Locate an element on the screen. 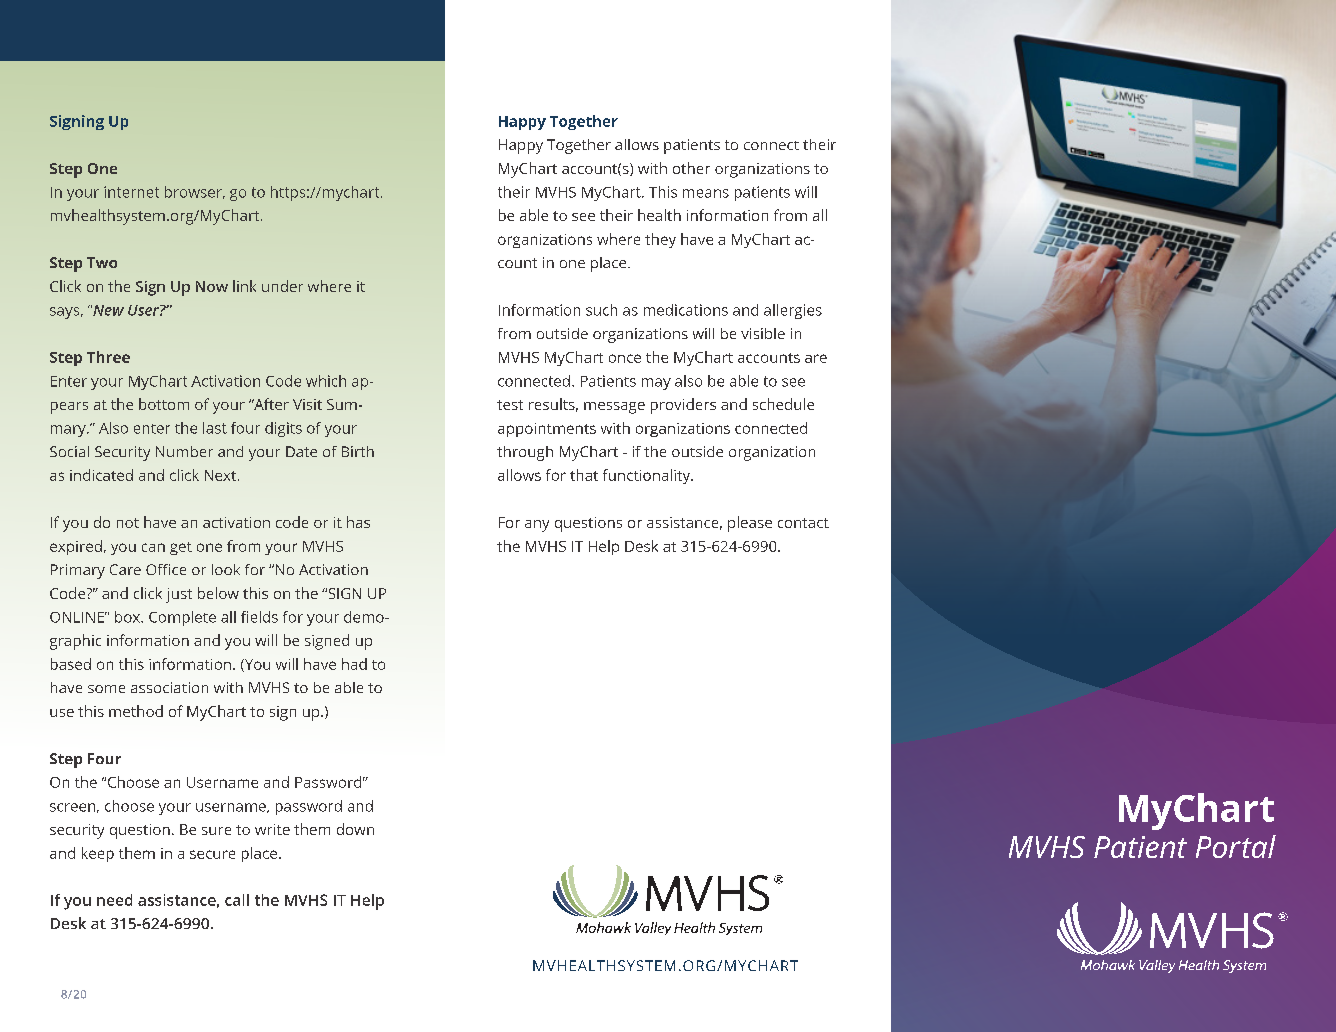 The width and height of the screenshot is (1336, 1032). schedule is located at coordinates (783, 404).
